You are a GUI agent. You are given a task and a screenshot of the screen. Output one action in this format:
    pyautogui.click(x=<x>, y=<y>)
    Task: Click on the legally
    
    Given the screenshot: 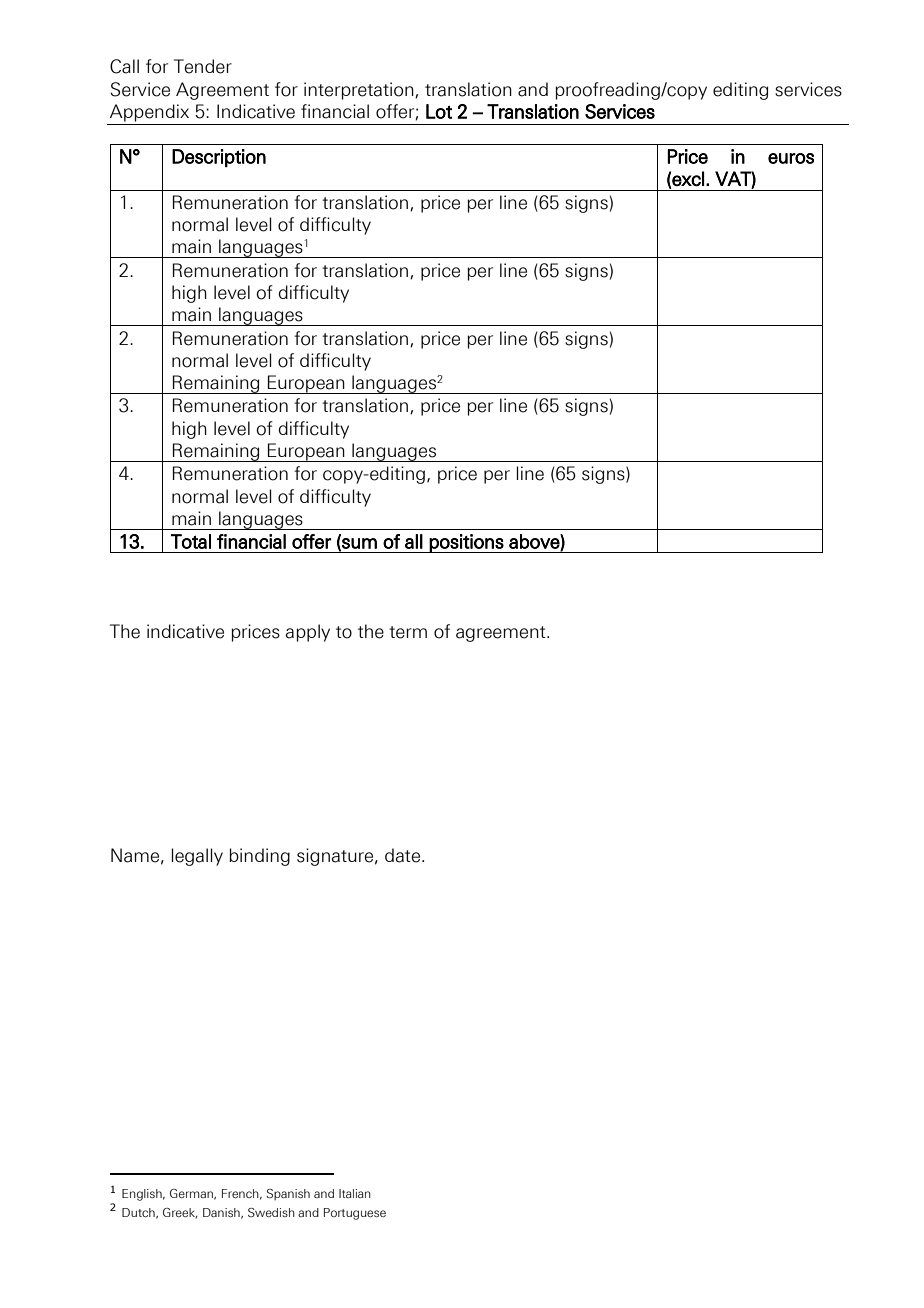 What is the action you would take?
    pyautogui.click(x=197, y=857)
